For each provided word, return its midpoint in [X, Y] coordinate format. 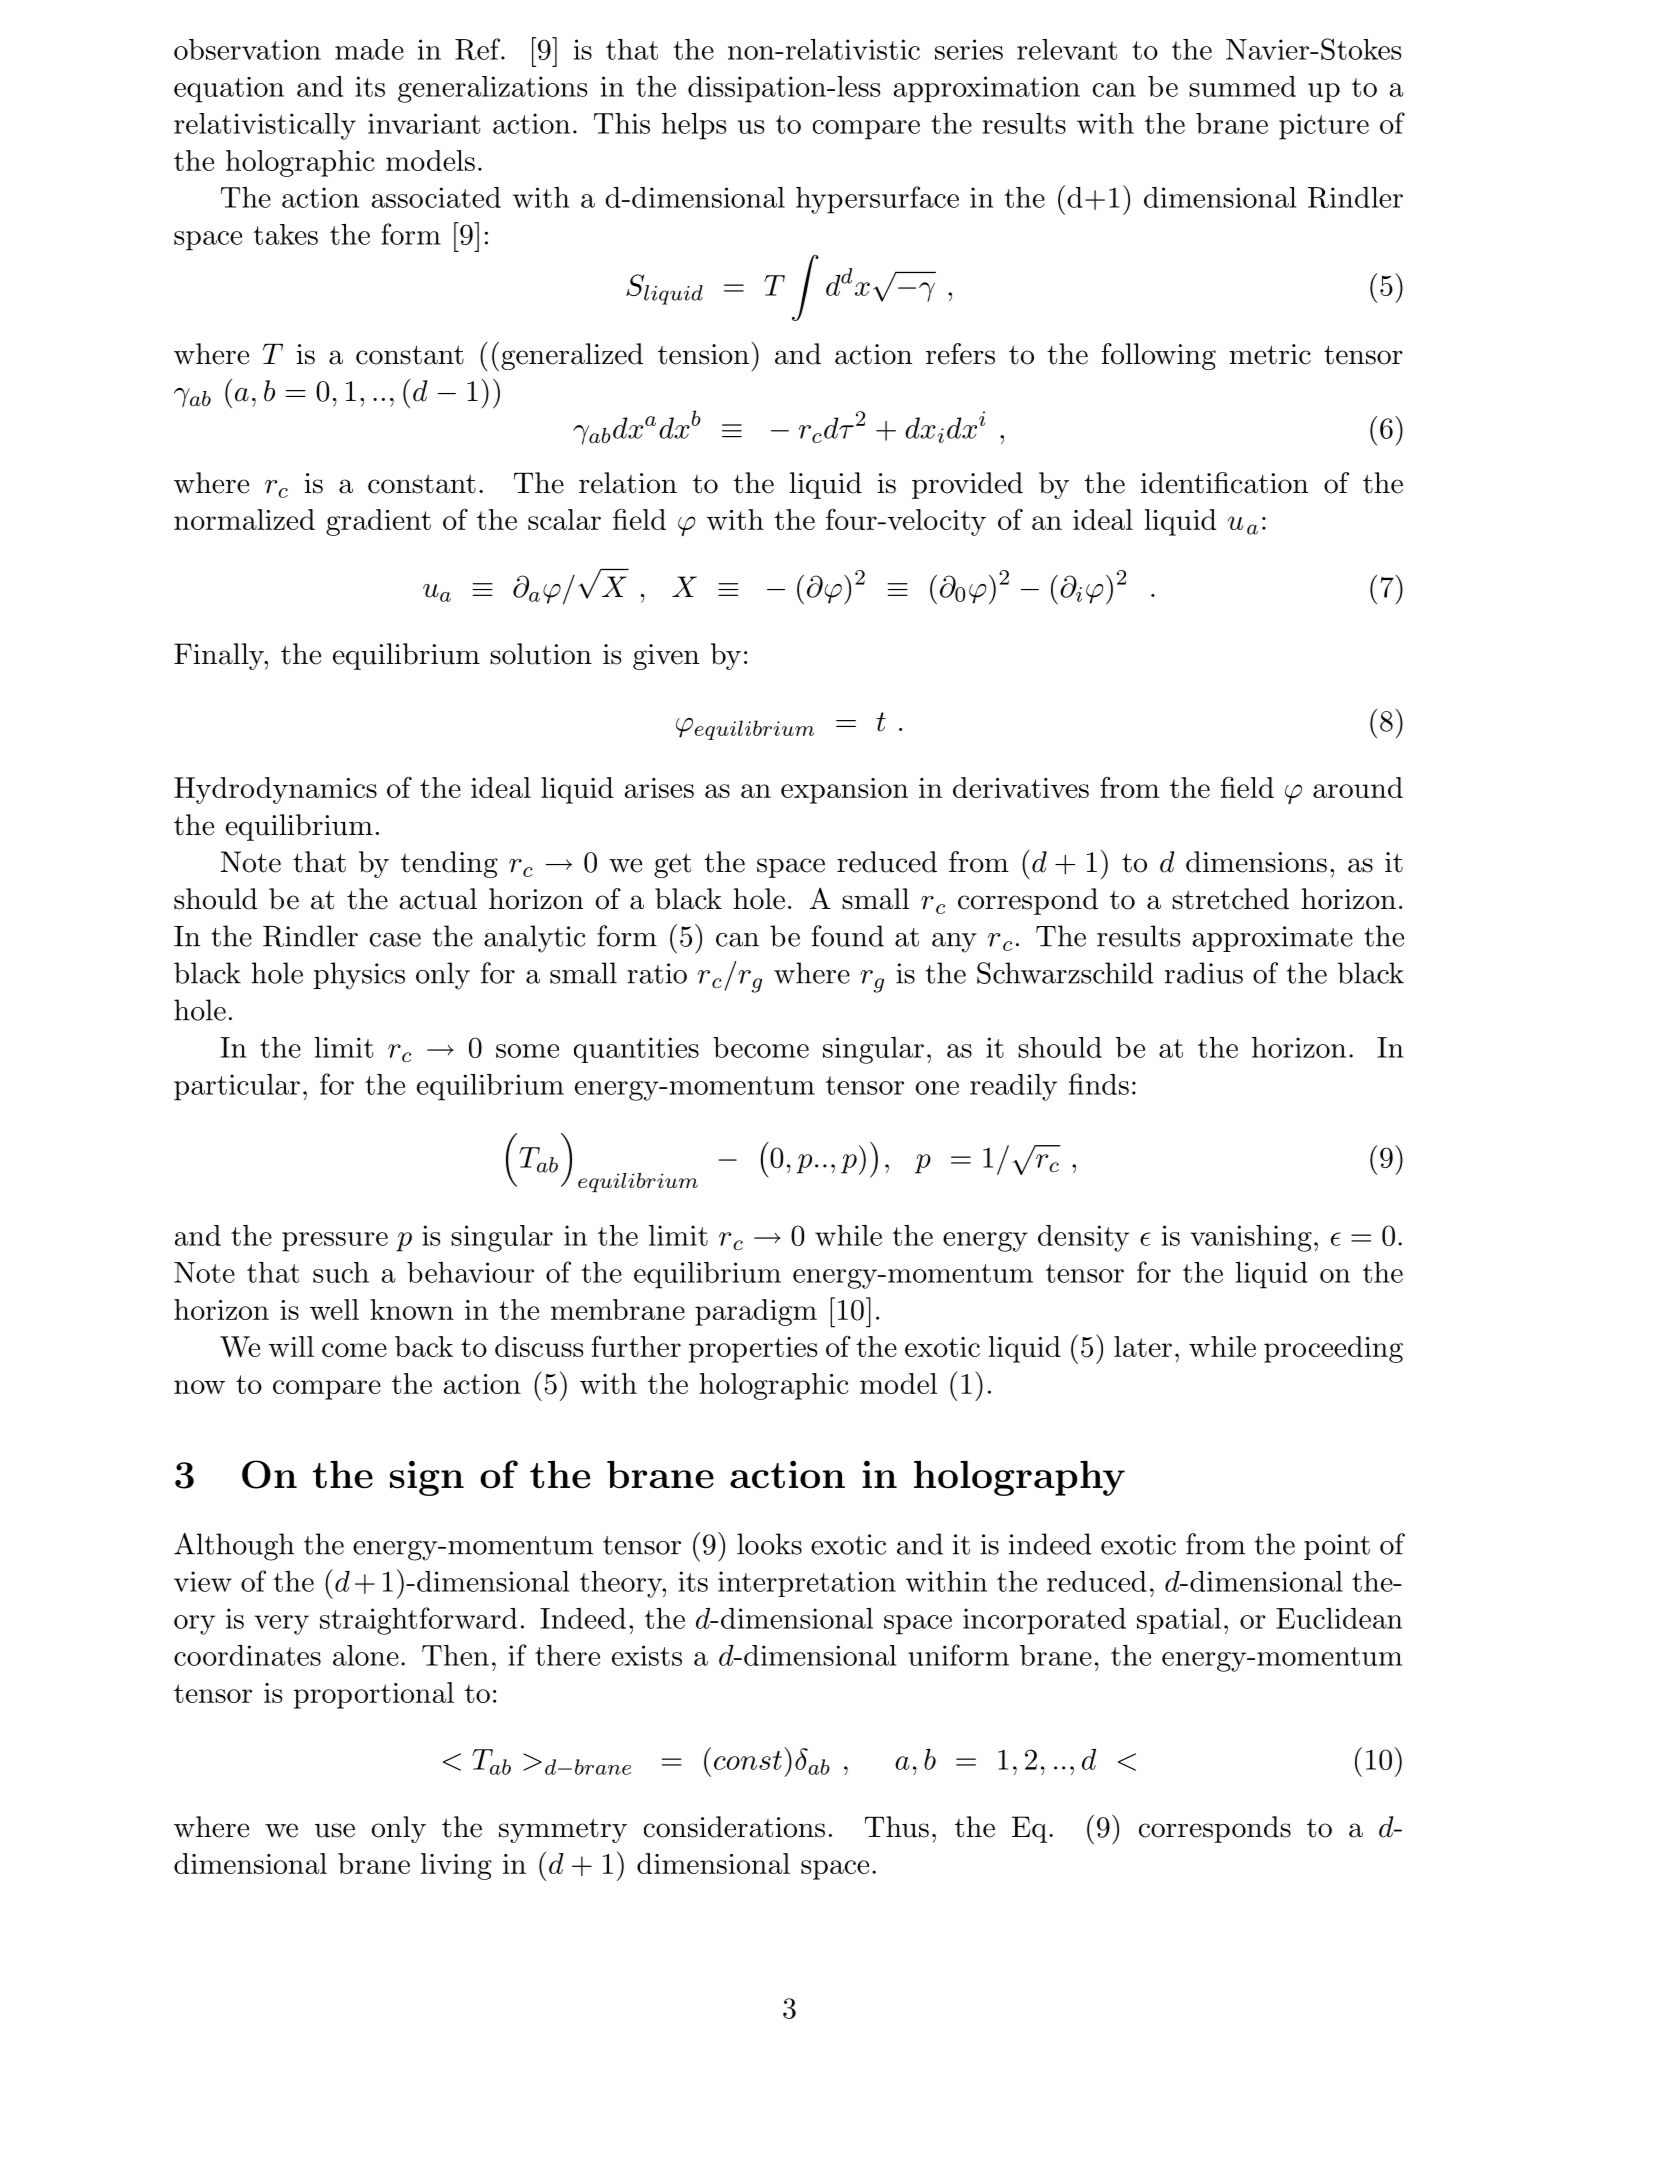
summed [1242, 86]
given [666, 657]
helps [694, 126]
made [369, 49]
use [335, 1830]
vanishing [1251, 1238]
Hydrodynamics [275, 790]
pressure [335, 1242]
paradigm [756, 1312]
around [1358, 787]
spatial [1179, 1621]
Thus [897, 1827]
